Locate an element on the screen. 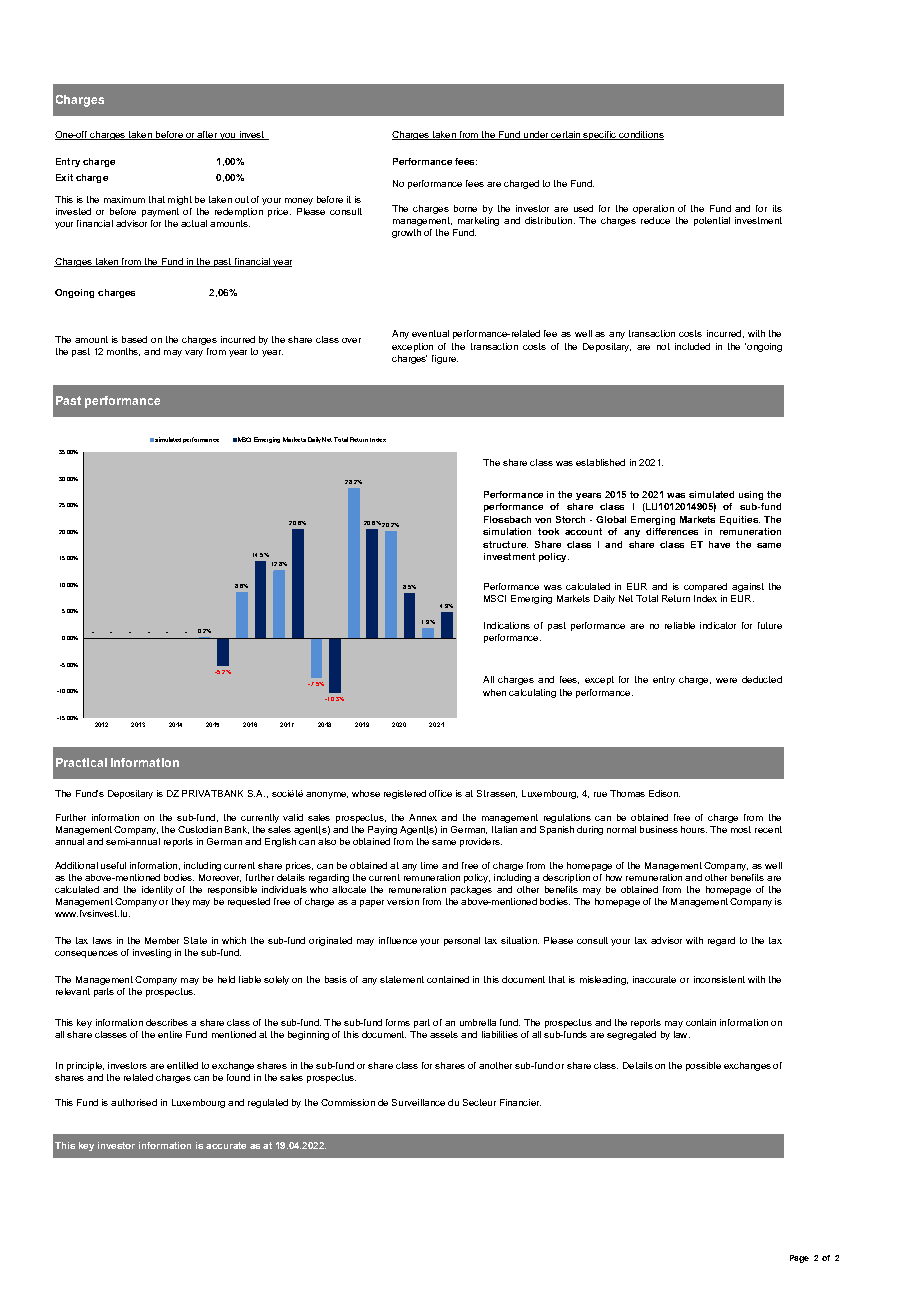 This screenshot has height=1308, width=924. Surveillance is located at coordinates (418, 1102).
